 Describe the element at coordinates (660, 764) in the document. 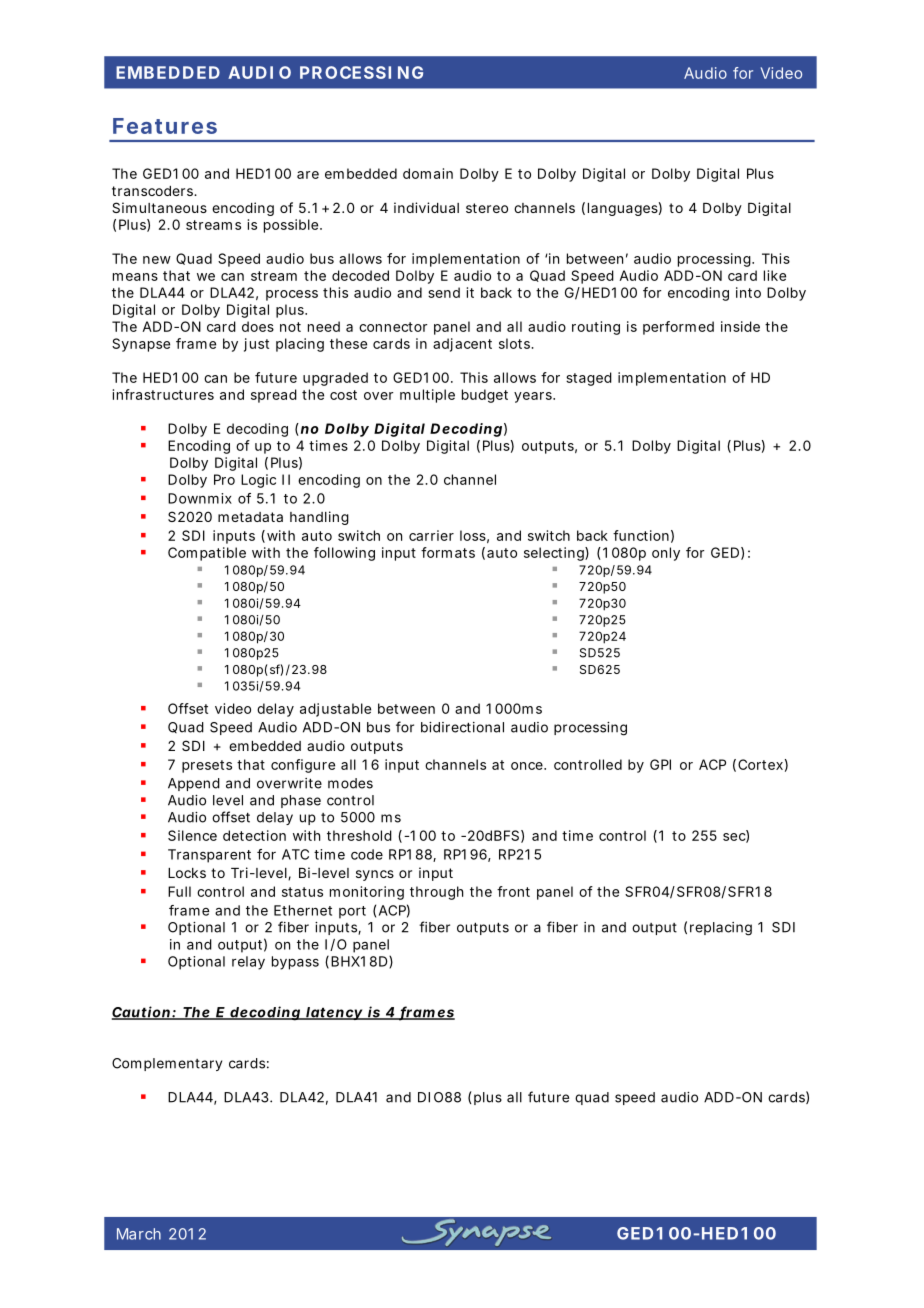

I see `GPI` at that location.
